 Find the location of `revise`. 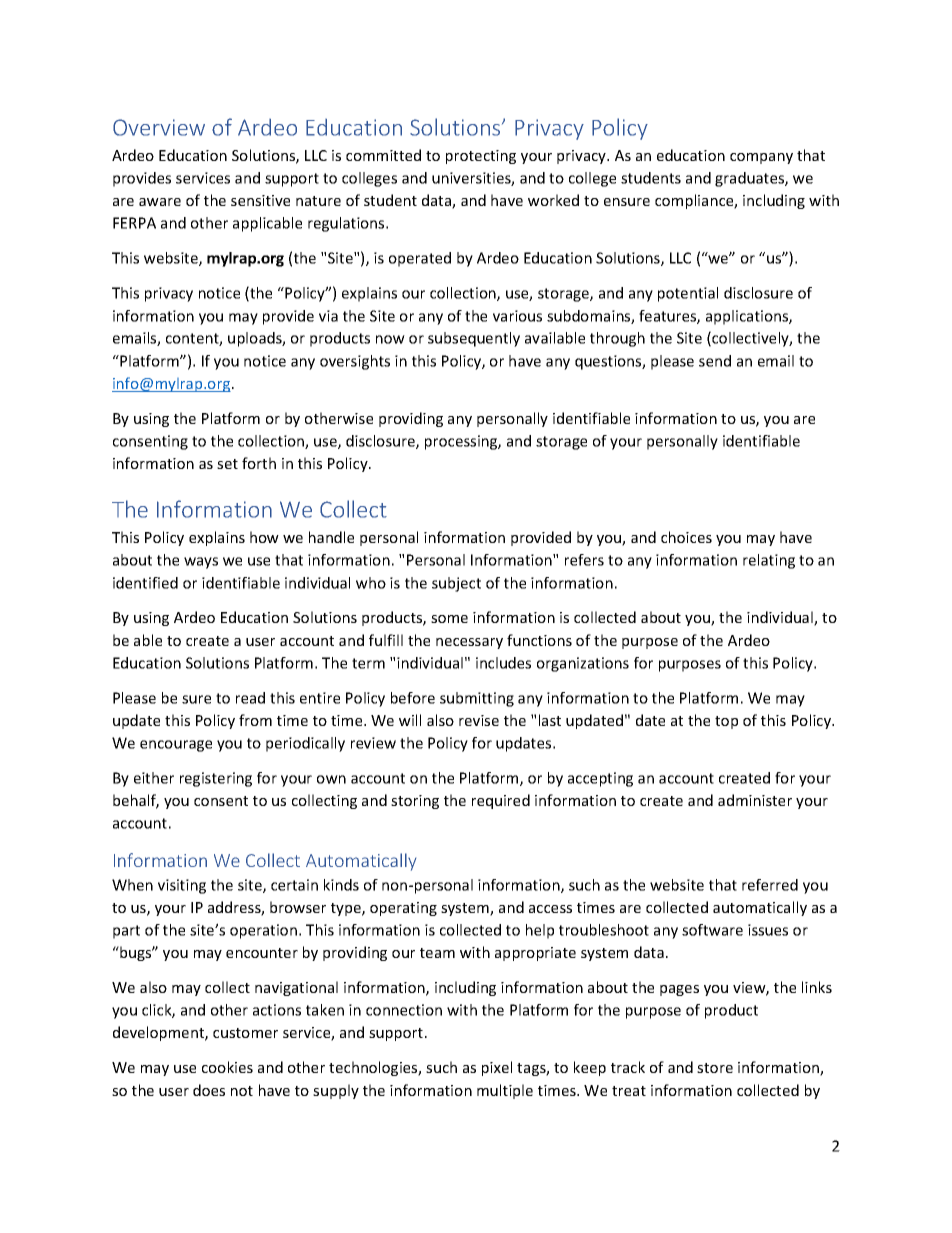

revise is located at coordinates (479, 720).
